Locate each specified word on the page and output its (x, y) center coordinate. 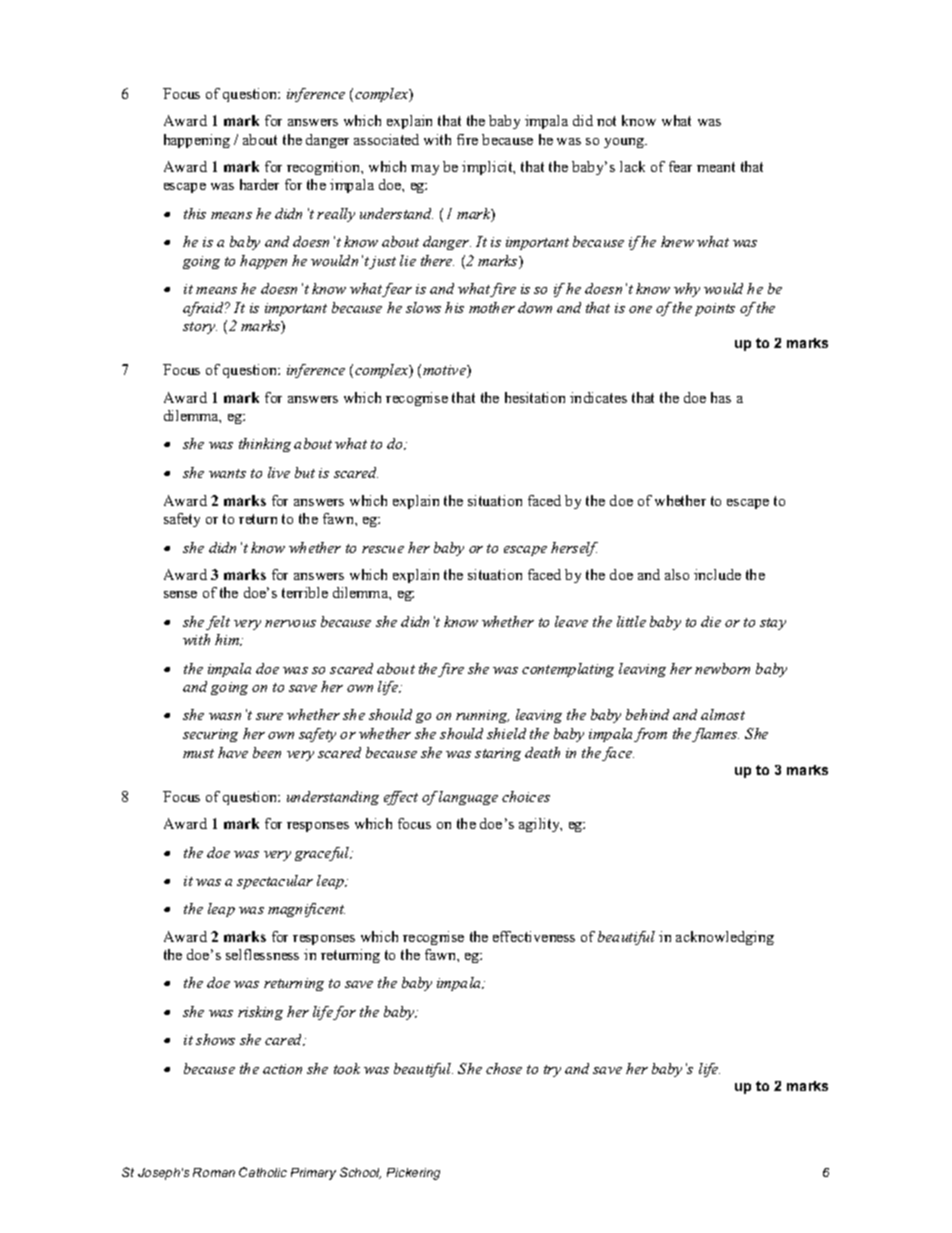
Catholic (263, 1172)
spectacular (275, 882)
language (468, 798)
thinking (265, 445)
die (711, 621)
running (482, 716)
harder (259, 184)
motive (445, 371)
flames (715, 735)
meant (716, 167)
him (228, 640)
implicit (488, 168)
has (721, 397)
